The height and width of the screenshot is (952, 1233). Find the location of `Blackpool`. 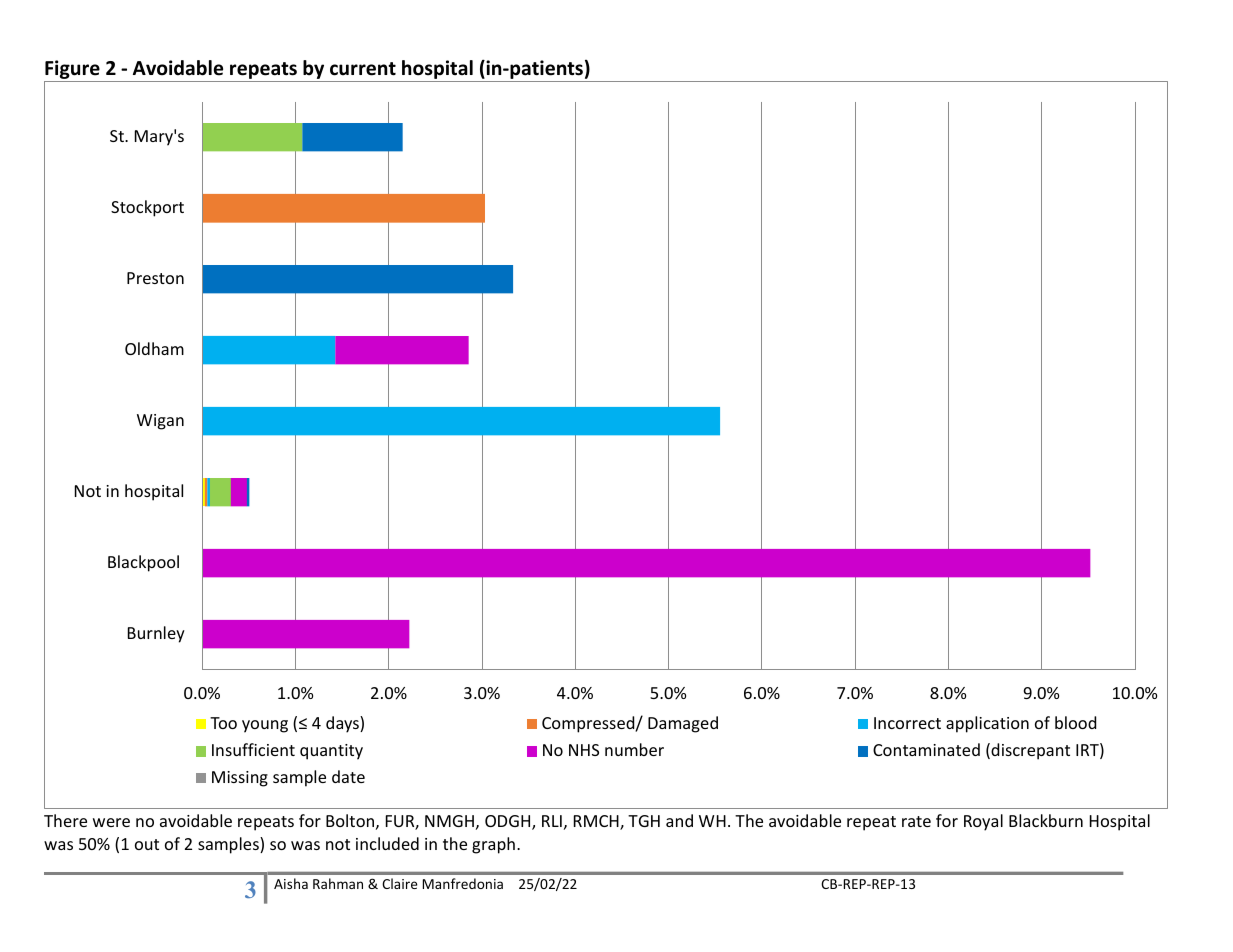

Blackpool is located at coordinates (143, 563).
